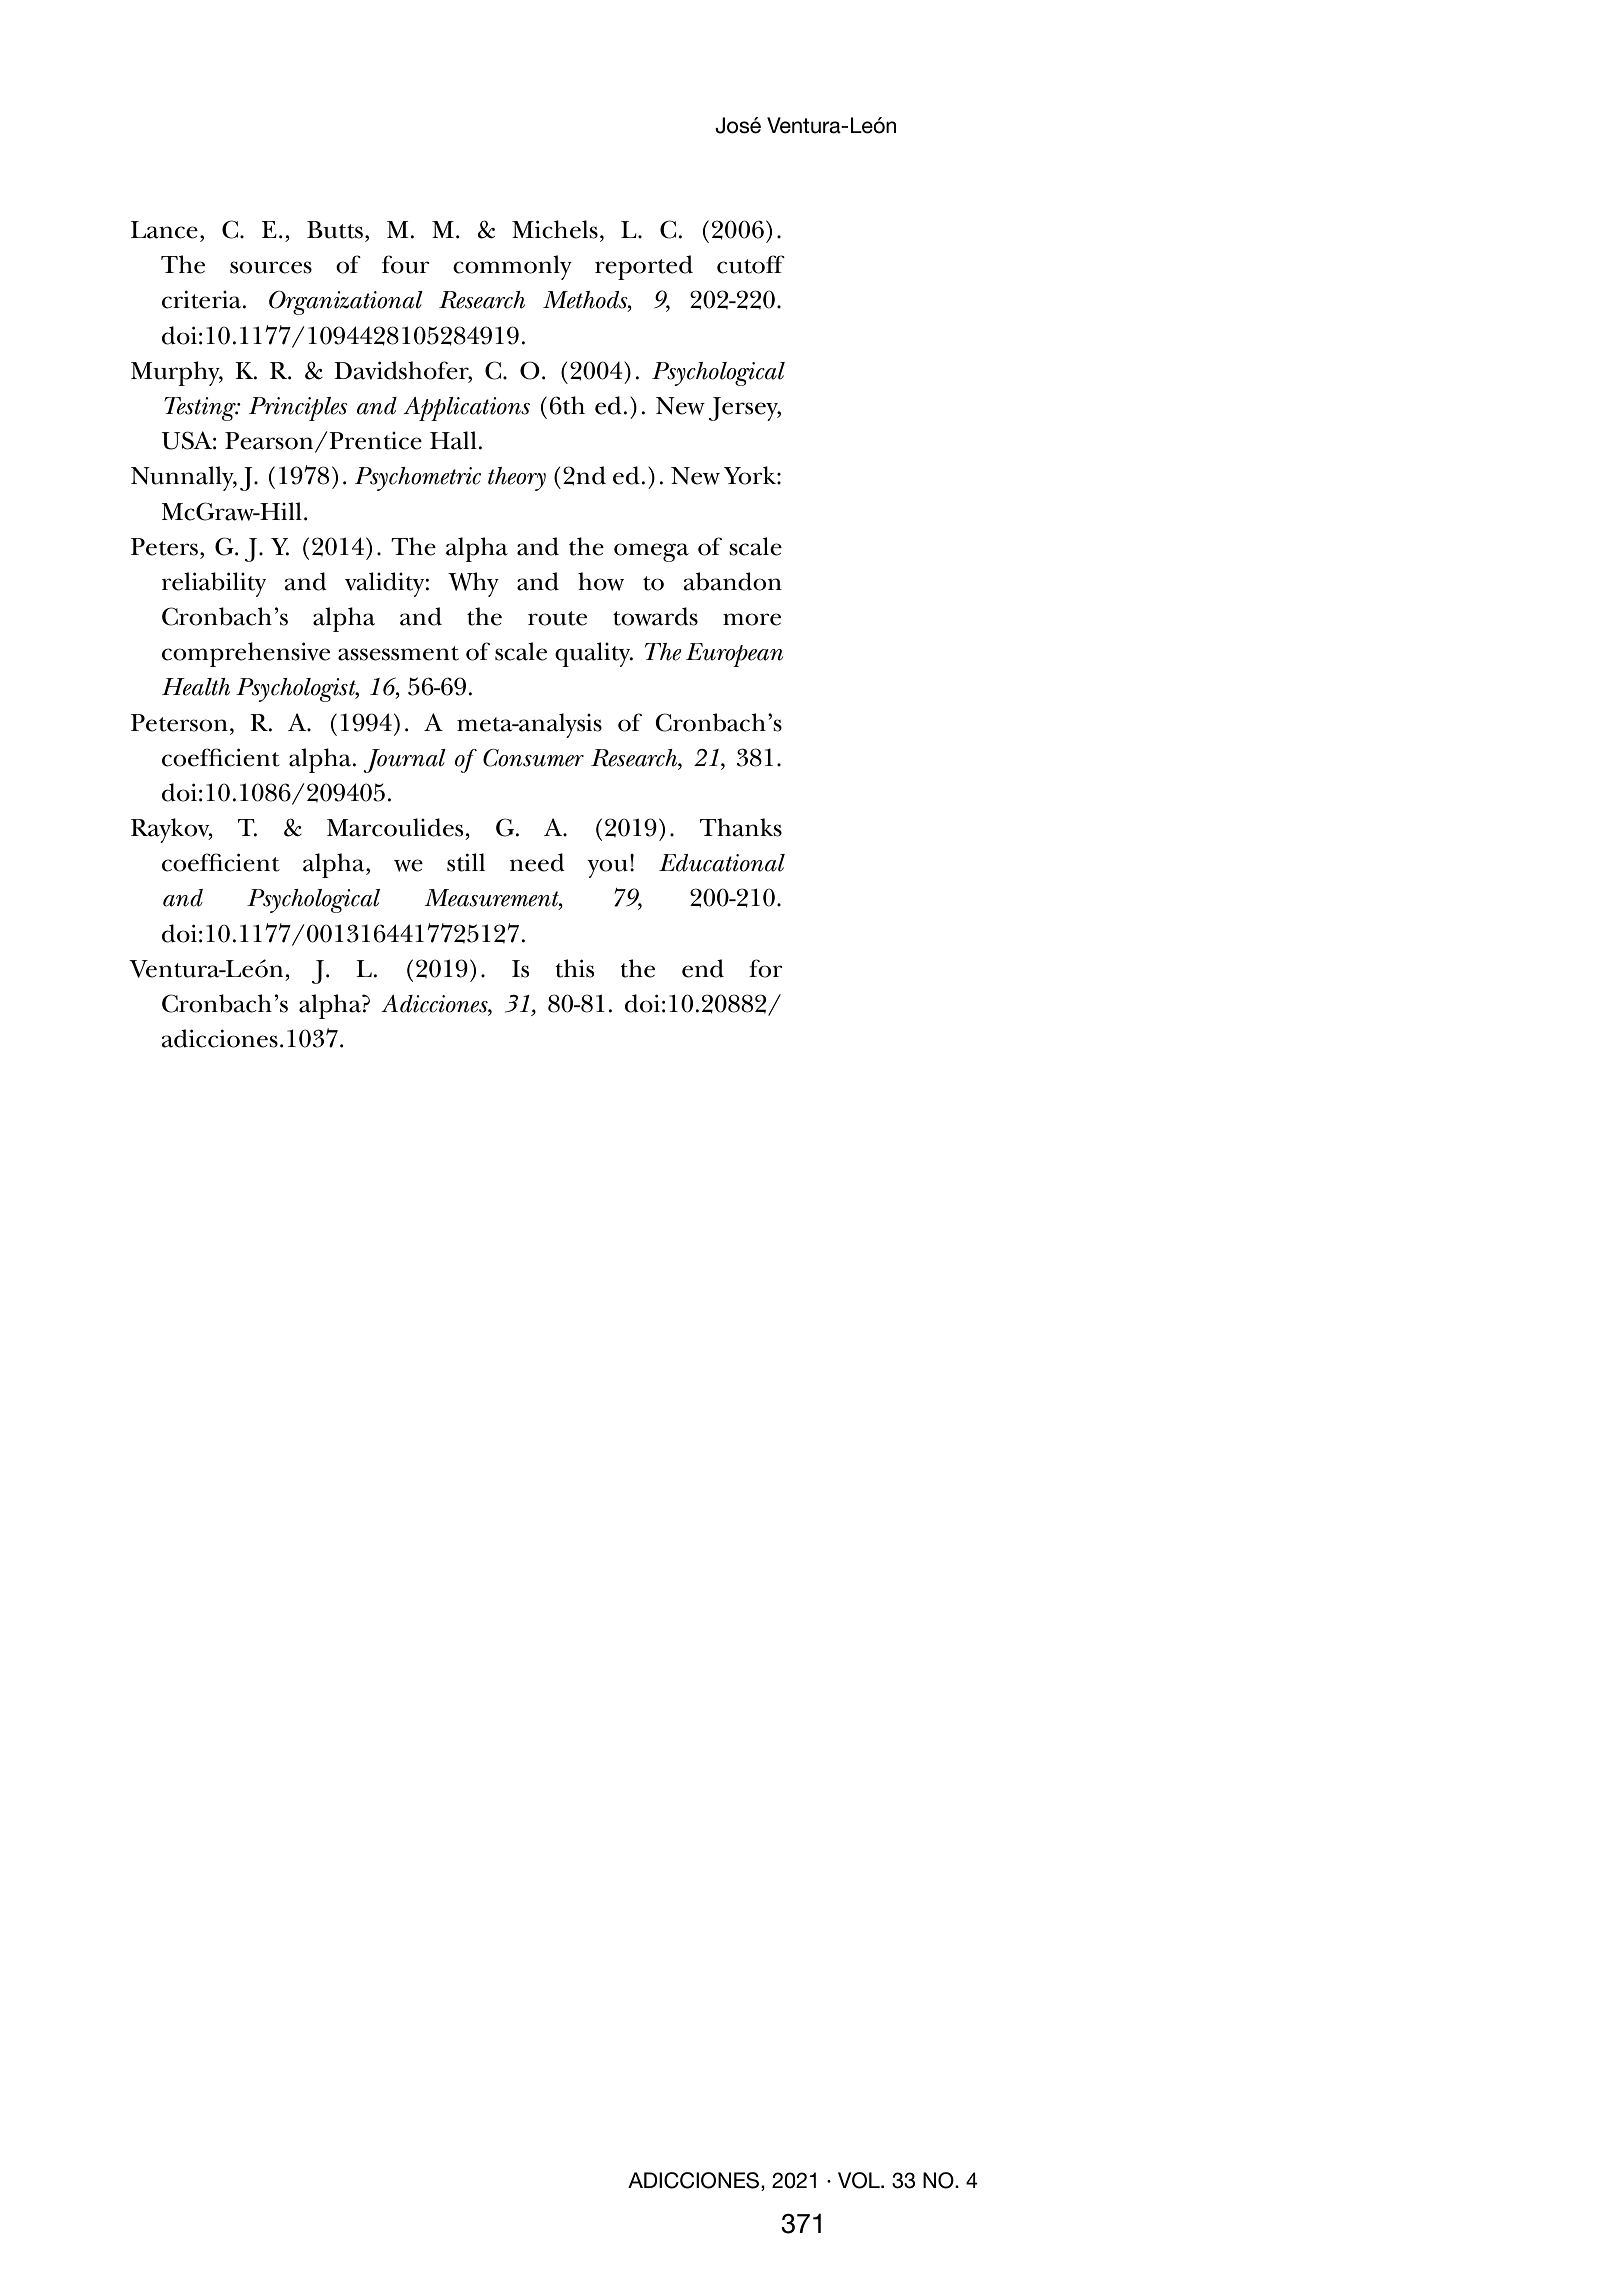 The width and height of the page is (1611, 2278). Describe the element at coordinates (271, 267) in the page. I see `sources` at that location.
